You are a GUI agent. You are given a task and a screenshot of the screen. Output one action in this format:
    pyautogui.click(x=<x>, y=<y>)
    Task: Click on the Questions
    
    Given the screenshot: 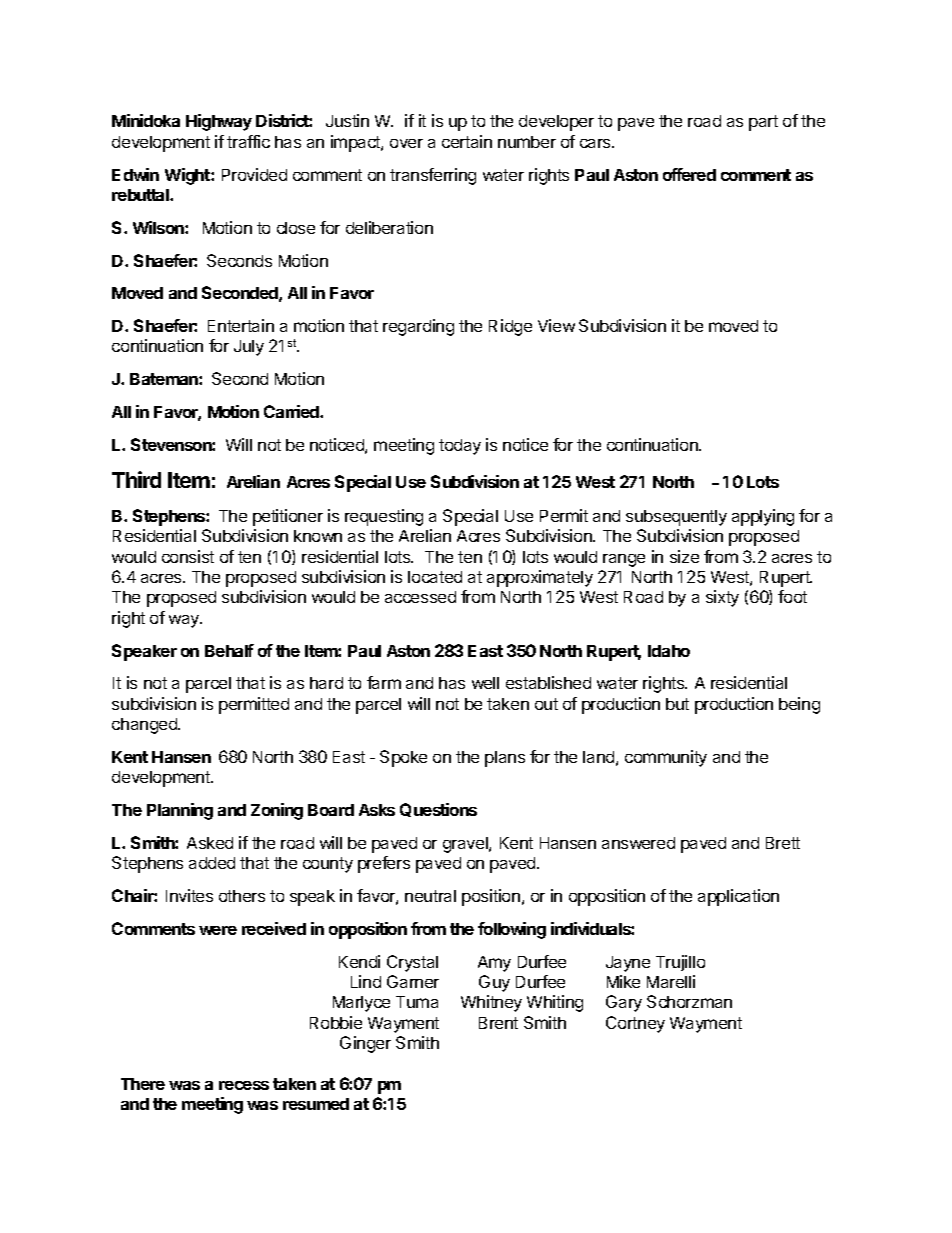 What is the action you would take?
    pyautogui.click(x=438, y=810)
